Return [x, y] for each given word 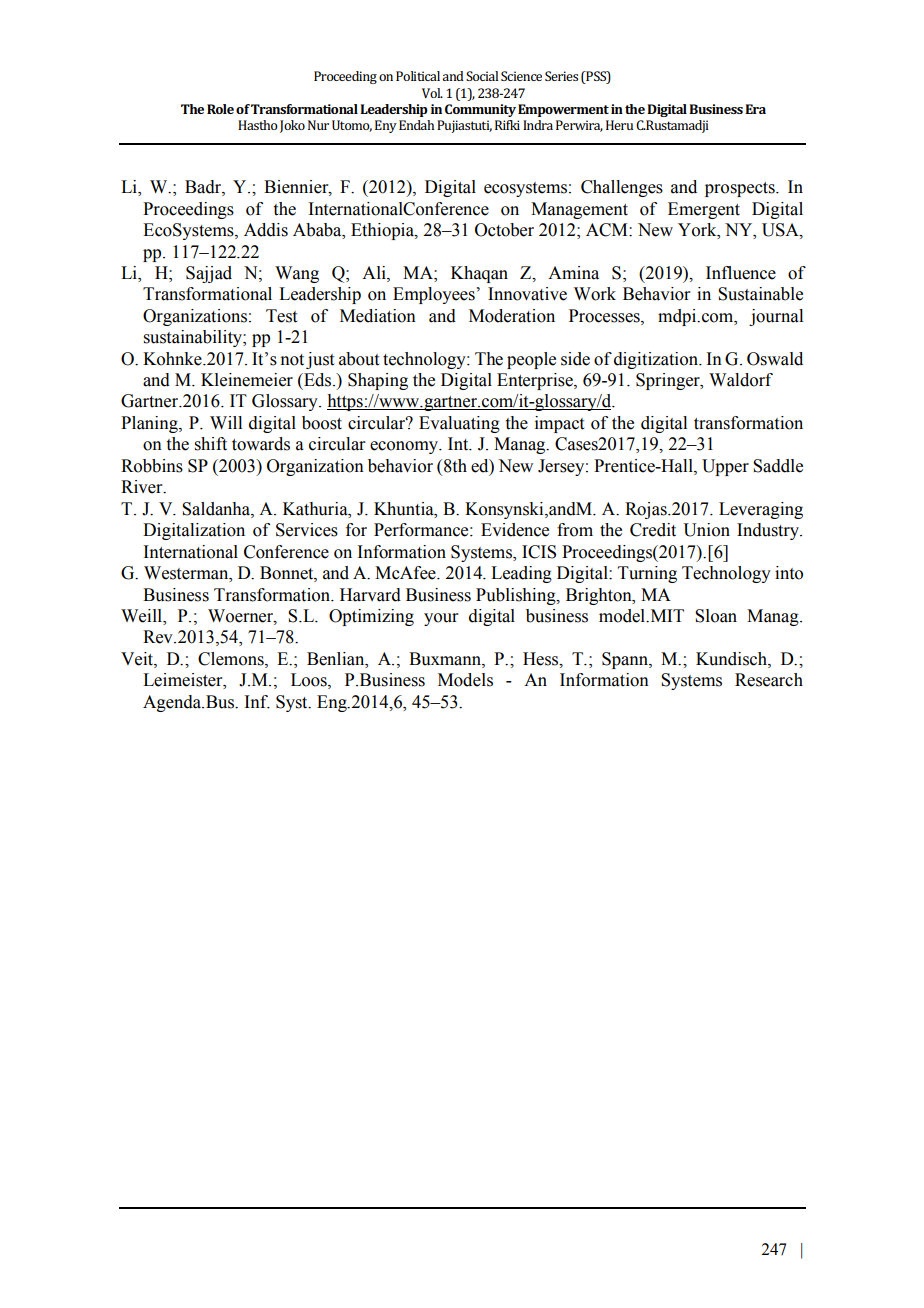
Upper [725, 467]
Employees [434, 295]
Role [220, 109]
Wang [297, 274]
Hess [542, 659]
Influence [741, 273]
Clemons [232, 659]
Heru [619, 125]
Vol [432, 93]
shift [211, 444]
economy [405, 447]
